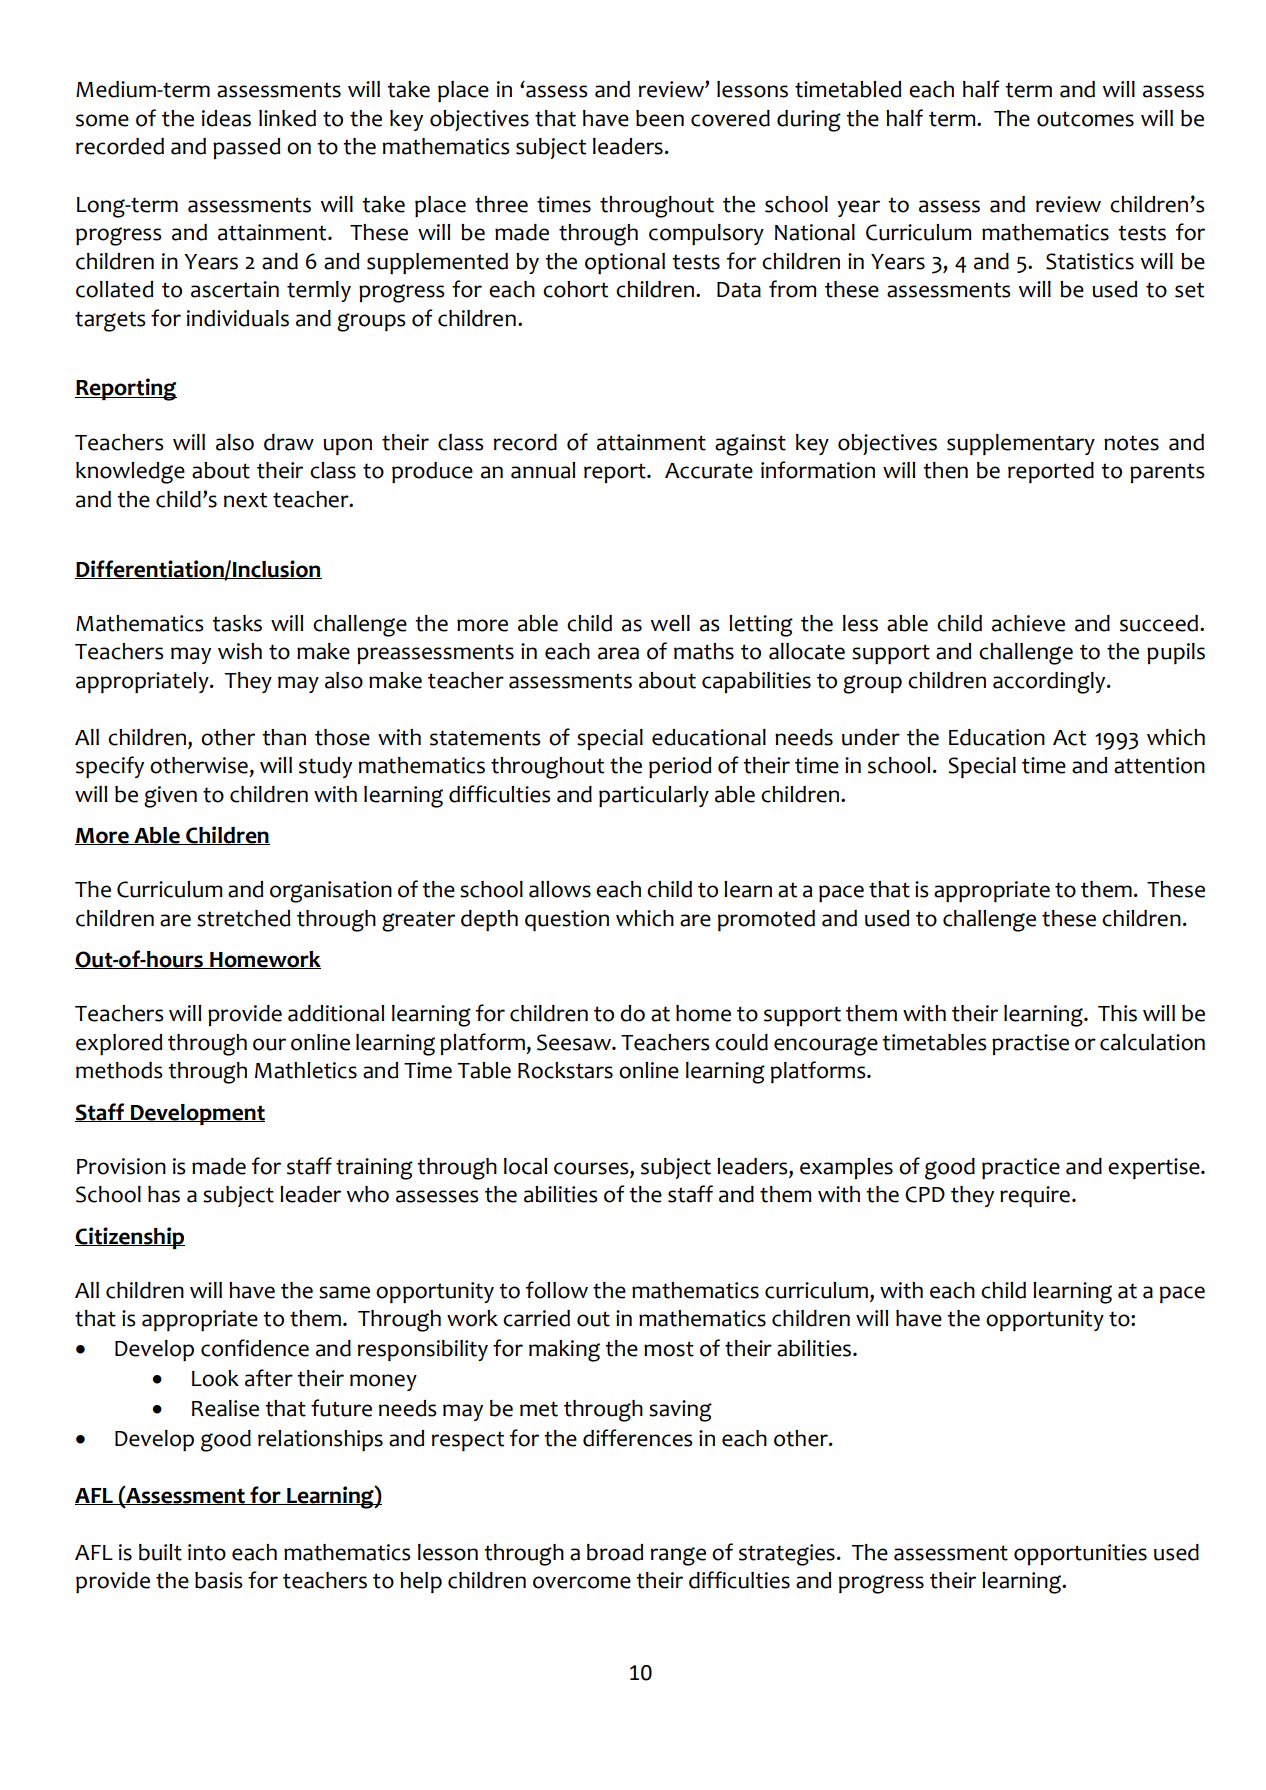  What do you see at coordinates (1021, 444) in the screenshot?
I see `supplementary` at bounding box center [1021, 444].
